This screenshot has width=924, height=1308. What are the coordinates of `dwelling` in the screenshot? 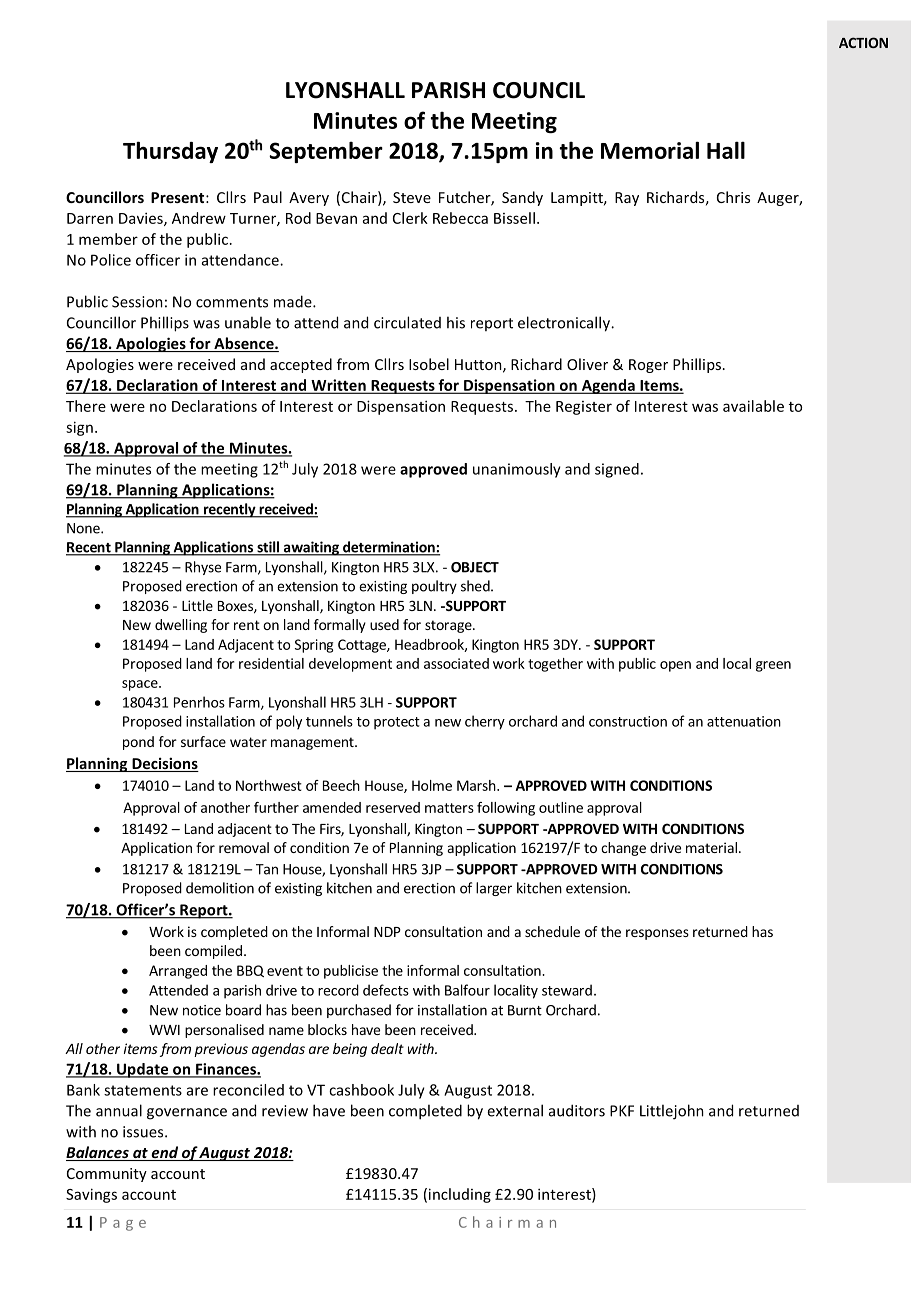 It's located at (181, 626).
